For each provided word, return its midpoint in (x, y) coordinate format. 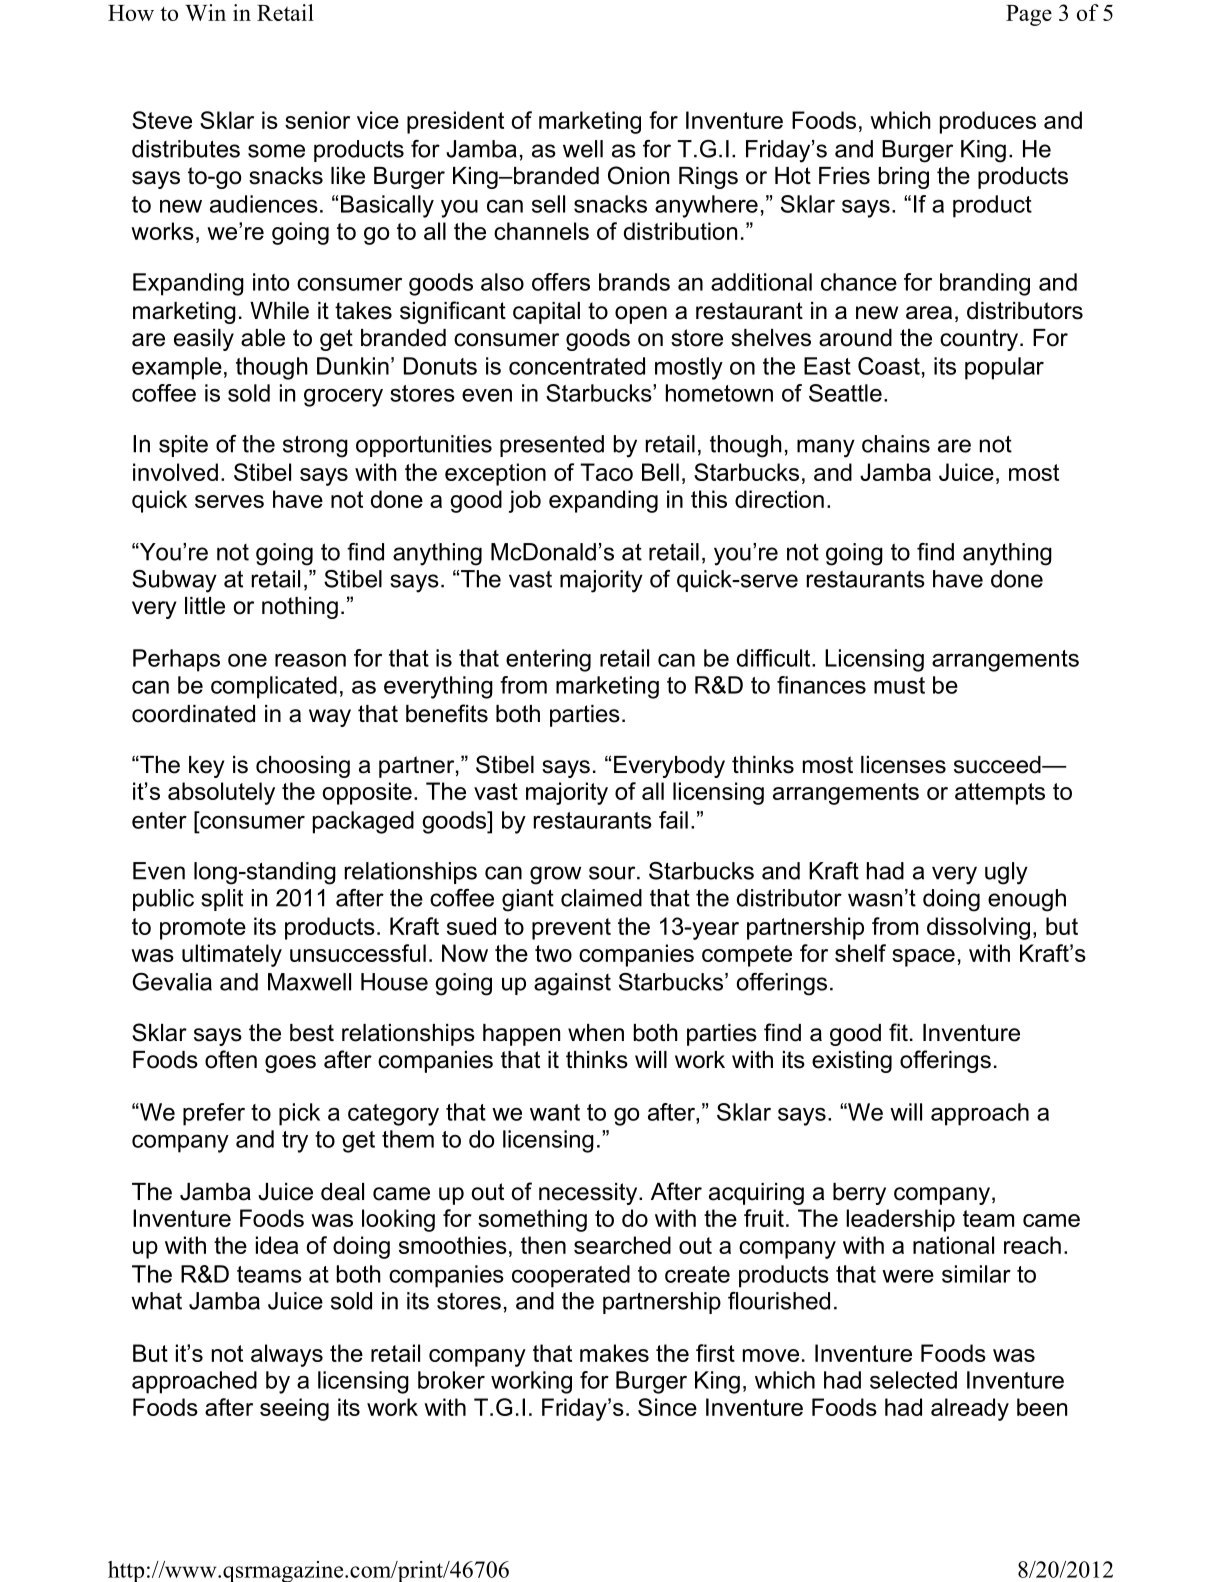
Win (205, 12)
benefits (447, 713)
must (899, 685)
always (287, 1355)
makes (614, 1353)
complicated (274, 687)
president (455, 122)
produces (988, 122)
